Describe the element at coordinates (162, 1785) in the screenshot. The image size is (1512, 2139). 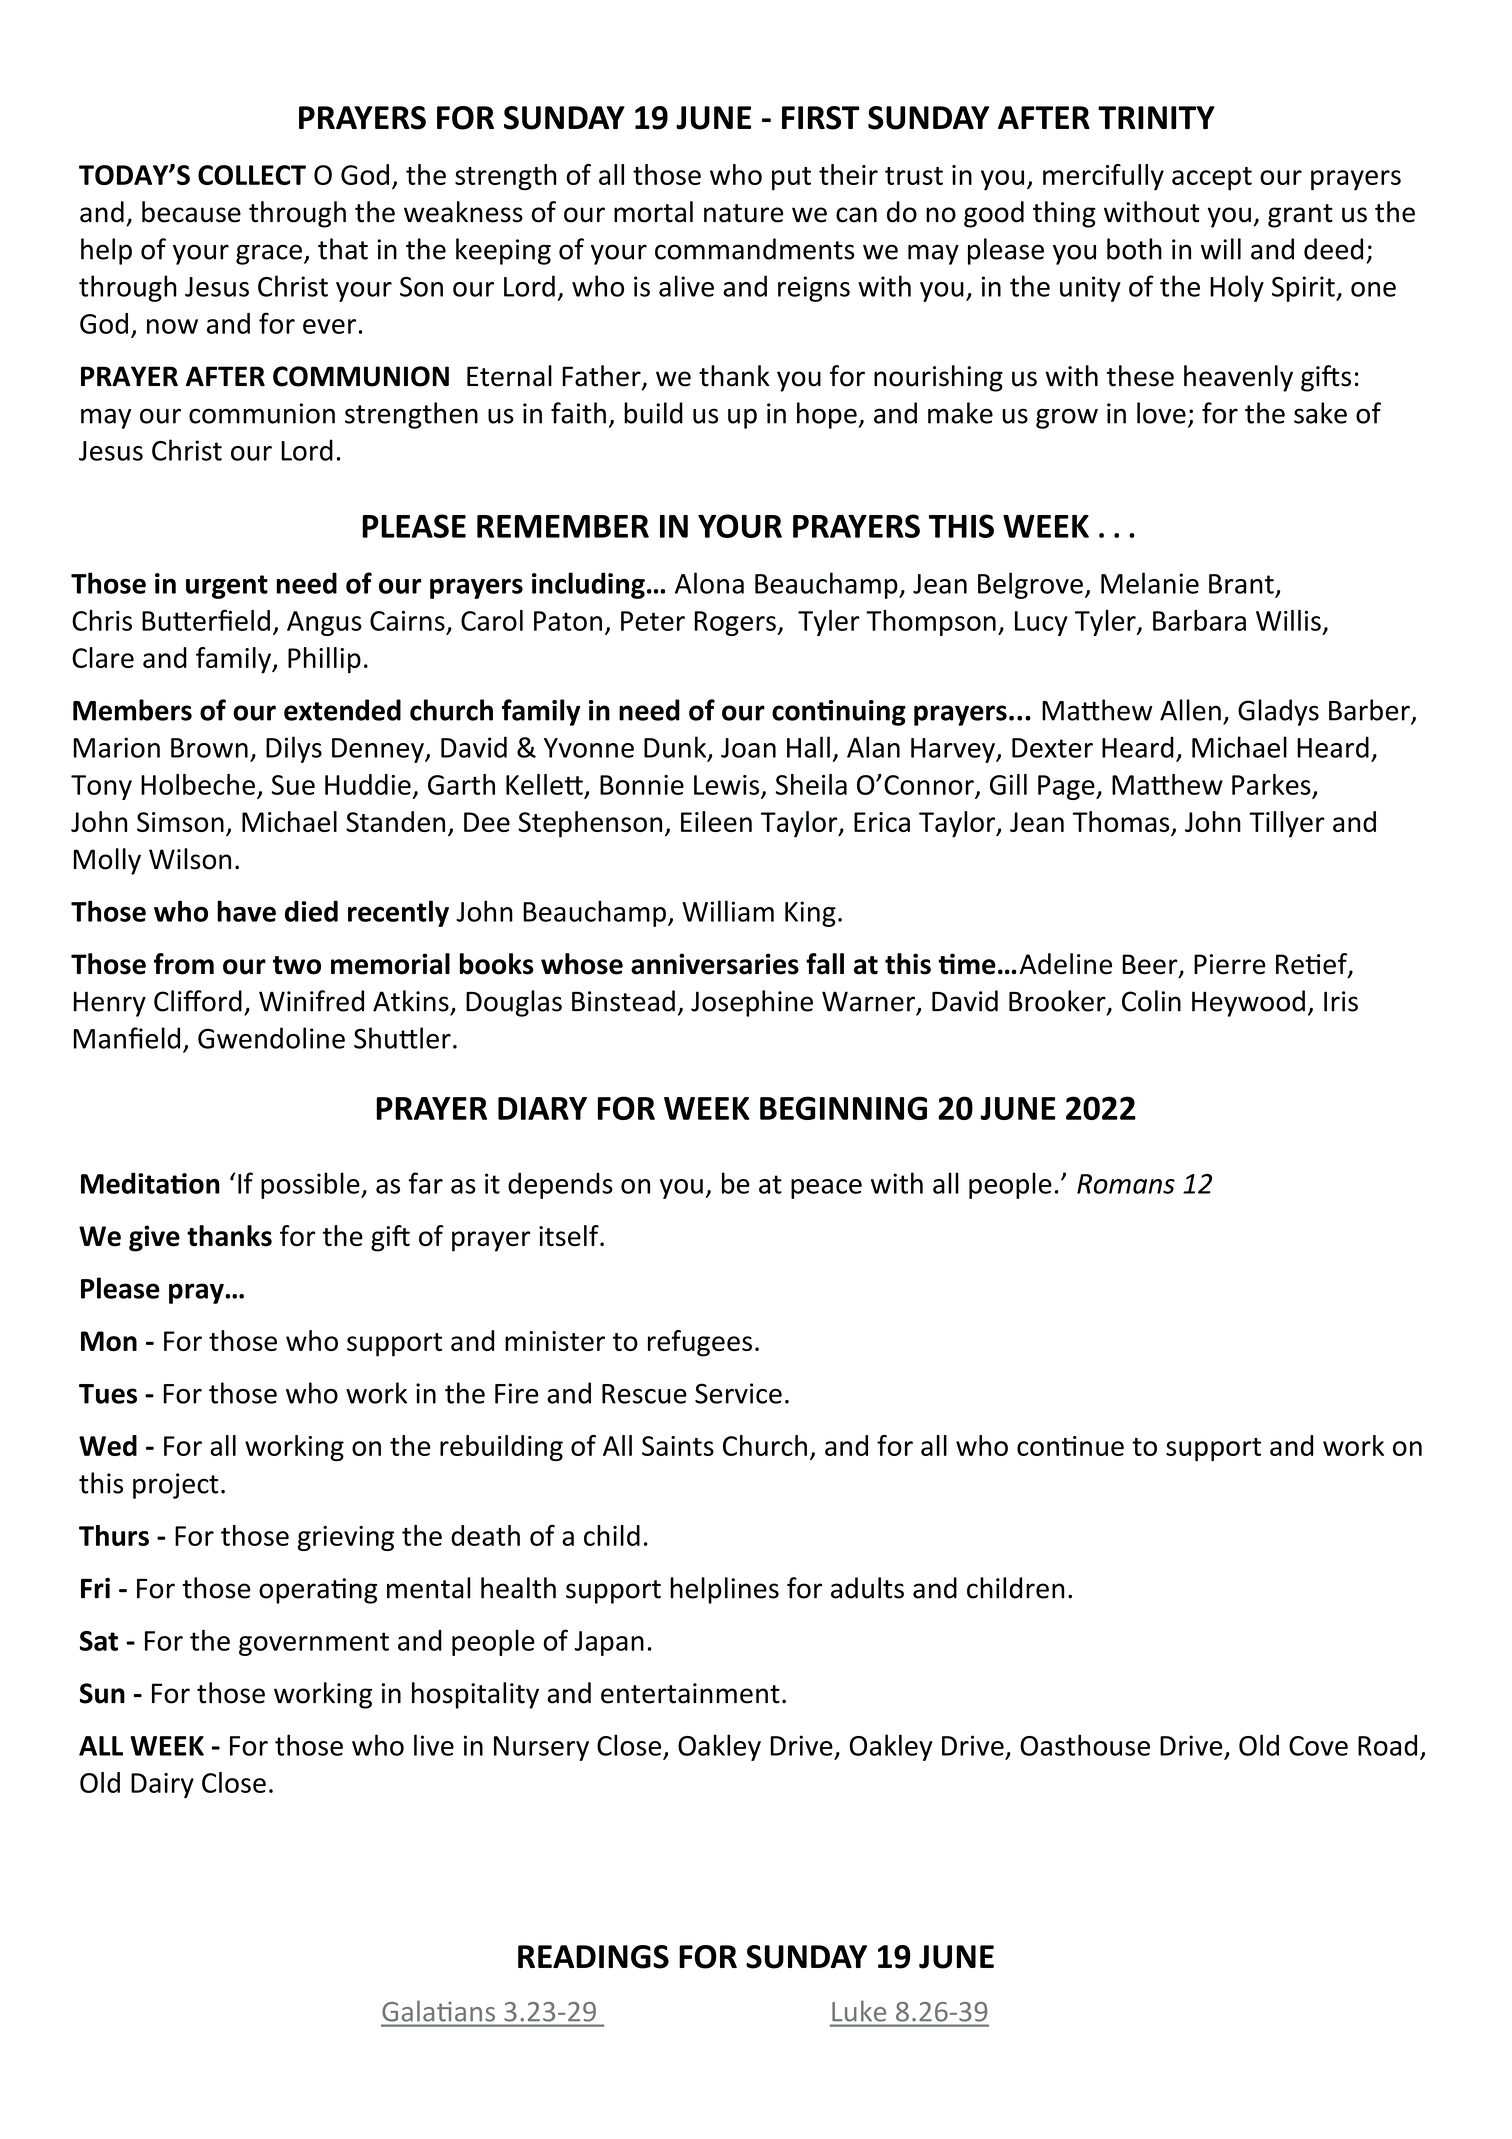
I see `Dairy` at that location.
